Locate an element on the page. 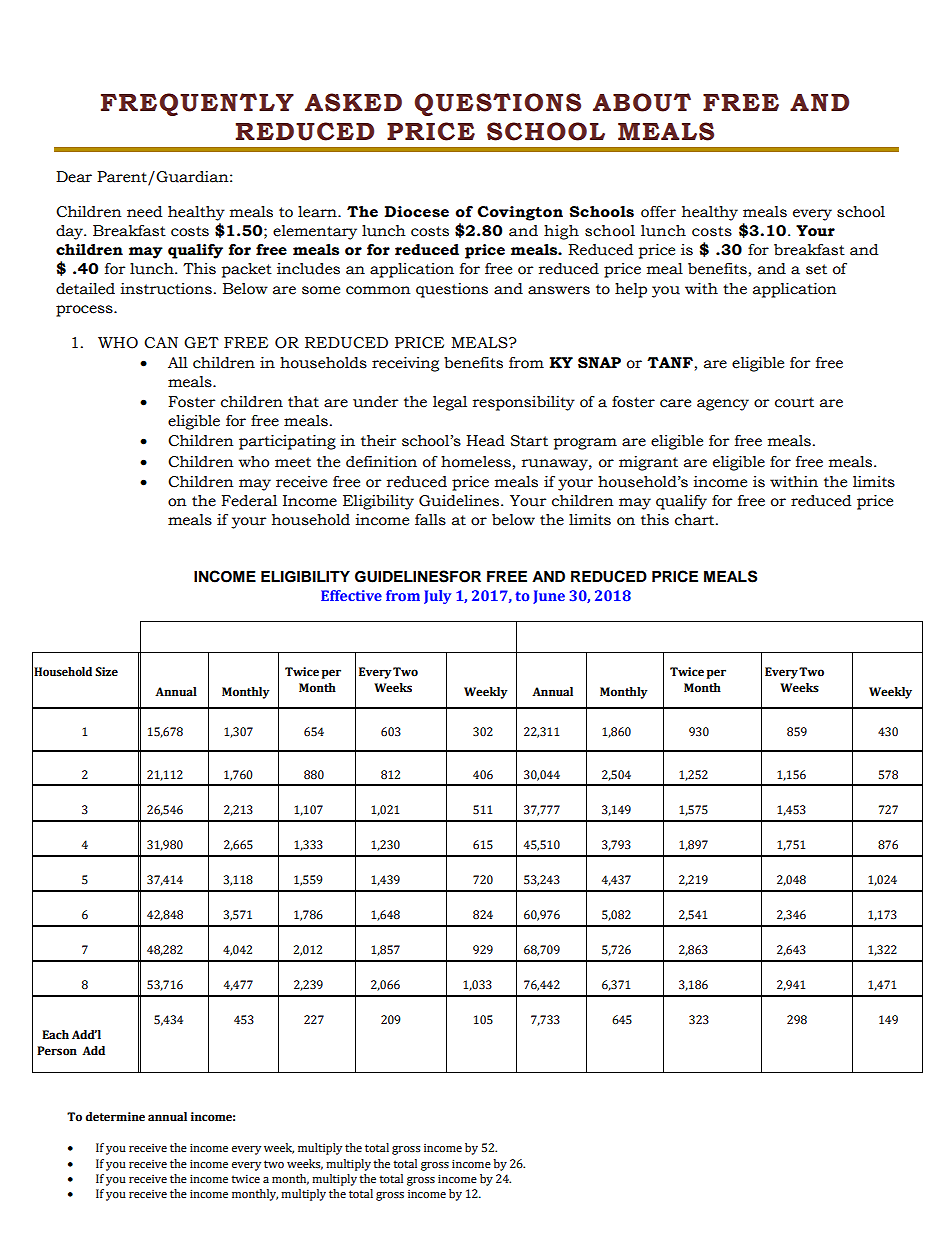 The height and width of the document is (1233, 952). ASKED is located at coordinates (353, 102).
